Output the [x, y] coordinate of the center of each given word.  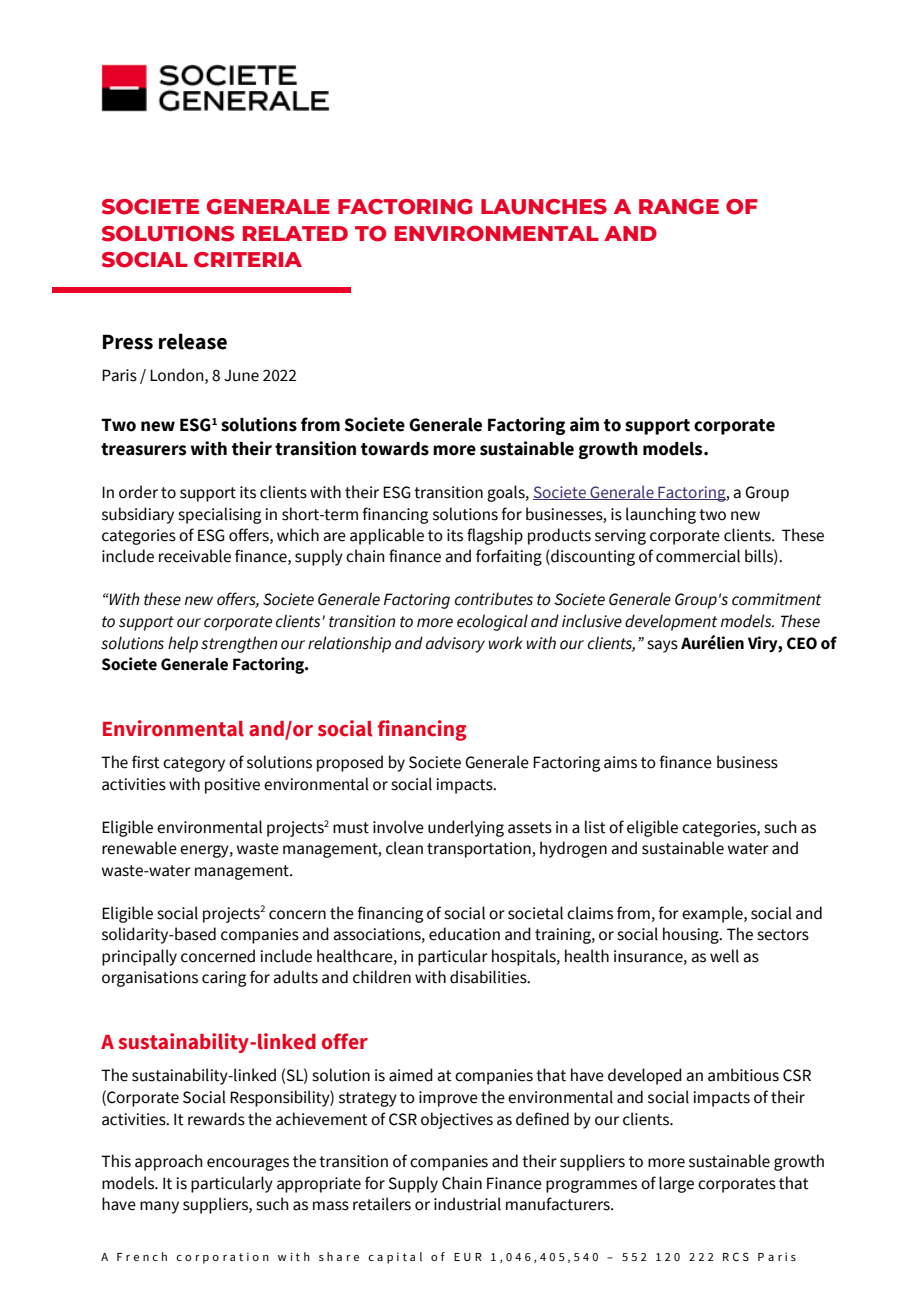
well [724, 956]
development [671, 622]
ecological [492, 622]
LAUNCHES [544, 207]
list [595, 827]
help [183, 644]
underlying [466, 828]
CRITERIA [248, 260]
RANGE [679, 207]
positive [232, 786]
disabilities [489, 977]
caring [224, 979]
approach [169, 1162]
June [241, 375]
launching [661, 515]
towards [395, 449]
